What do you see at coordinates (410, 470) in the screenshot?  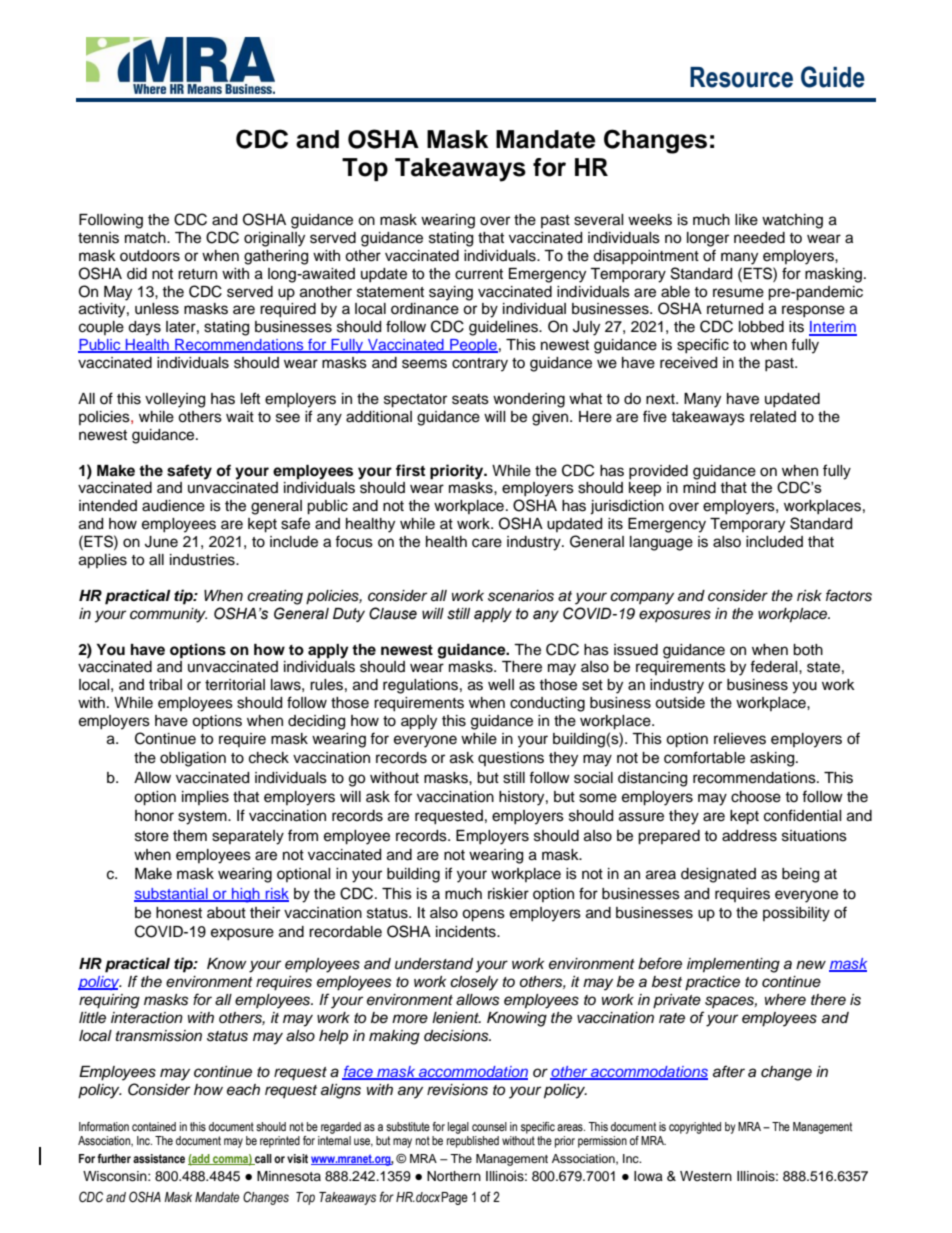 I see `first` at bounding box center [410, 470].
